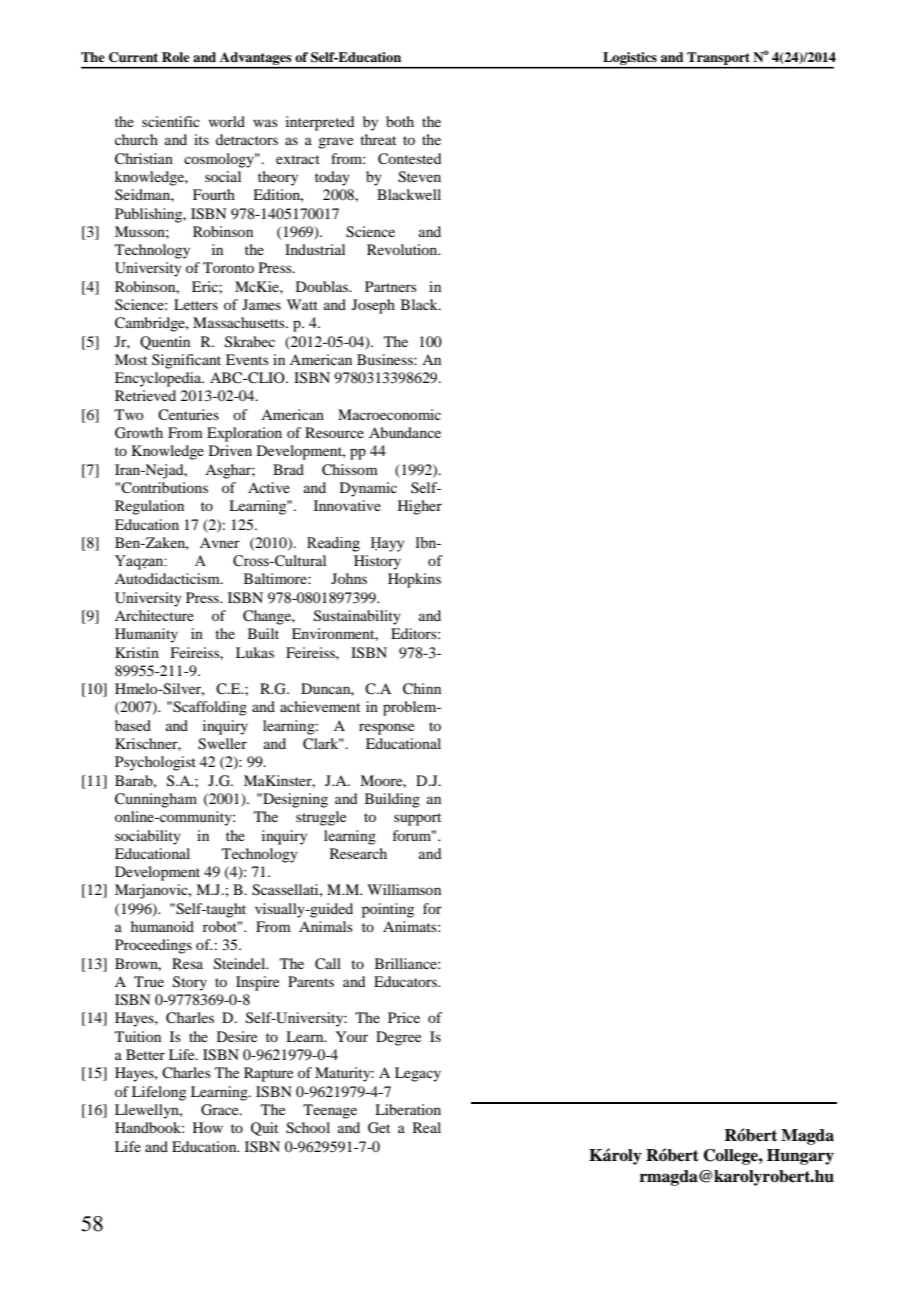 The image size is (924, 1294). What do you see at coordinates (417, 819) in the image?
I see `support` at bounding box center [417, 819].
